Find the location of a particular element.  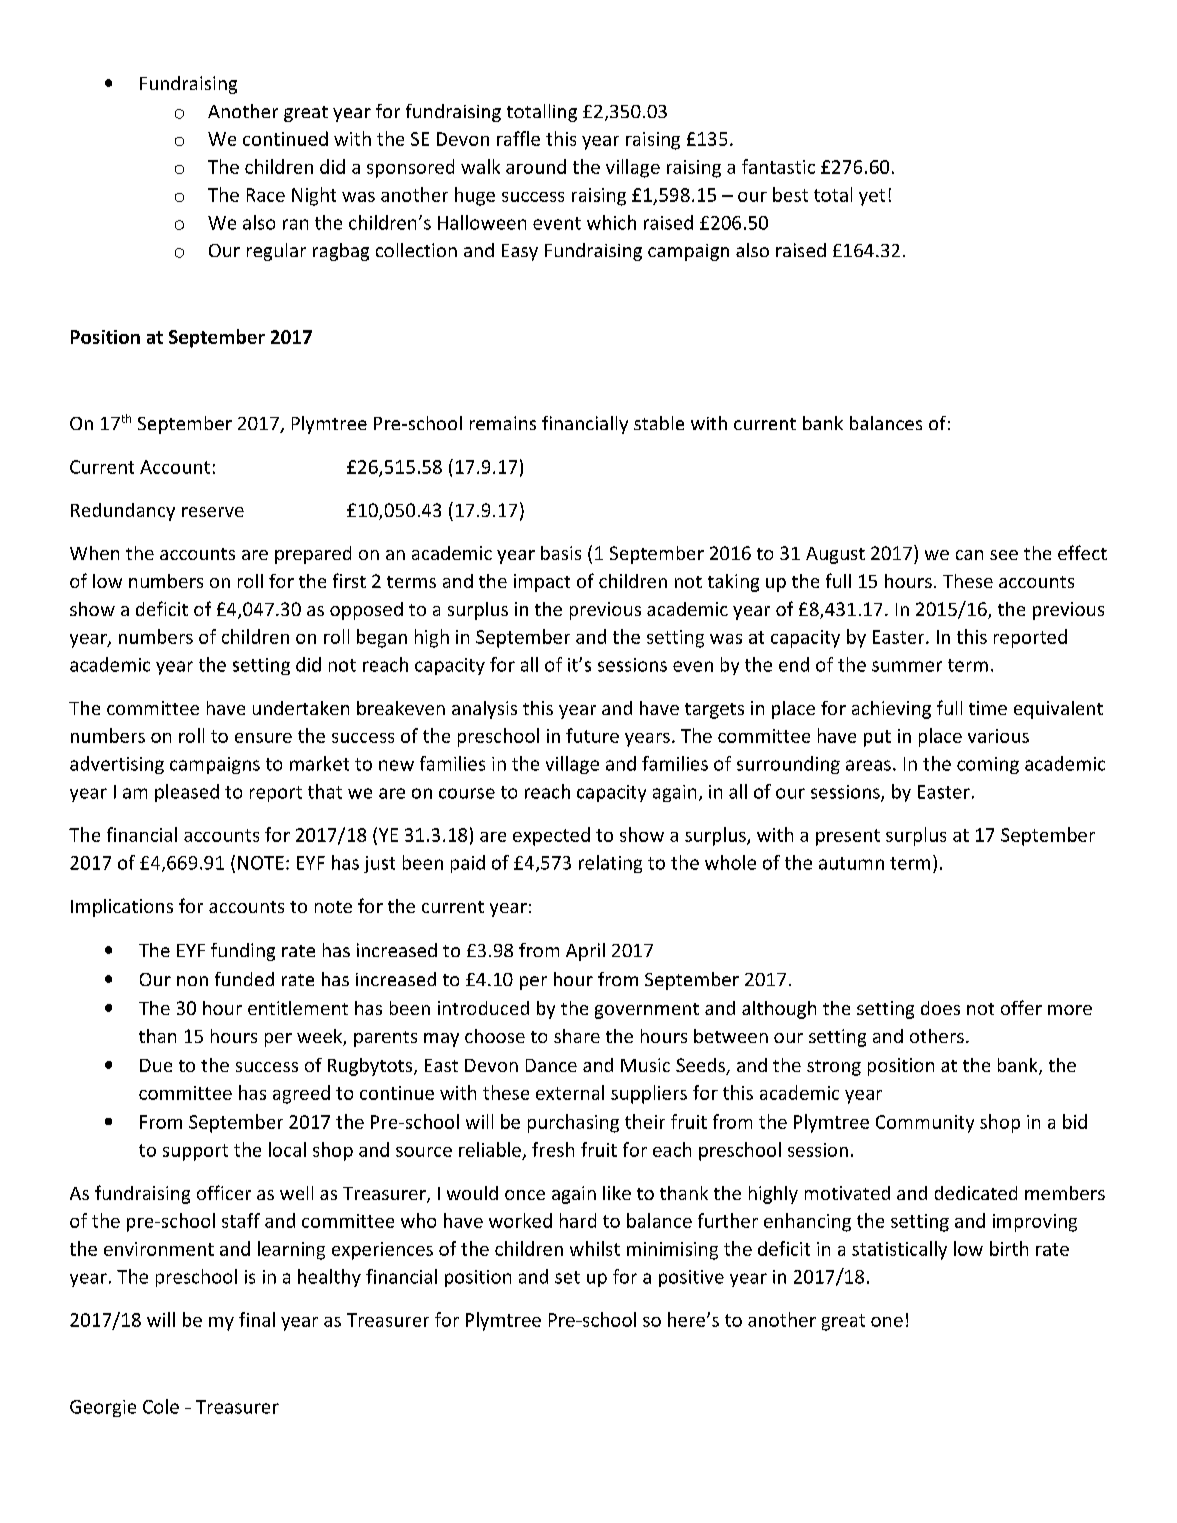

Cole is located at coordinates (161, 1406).
